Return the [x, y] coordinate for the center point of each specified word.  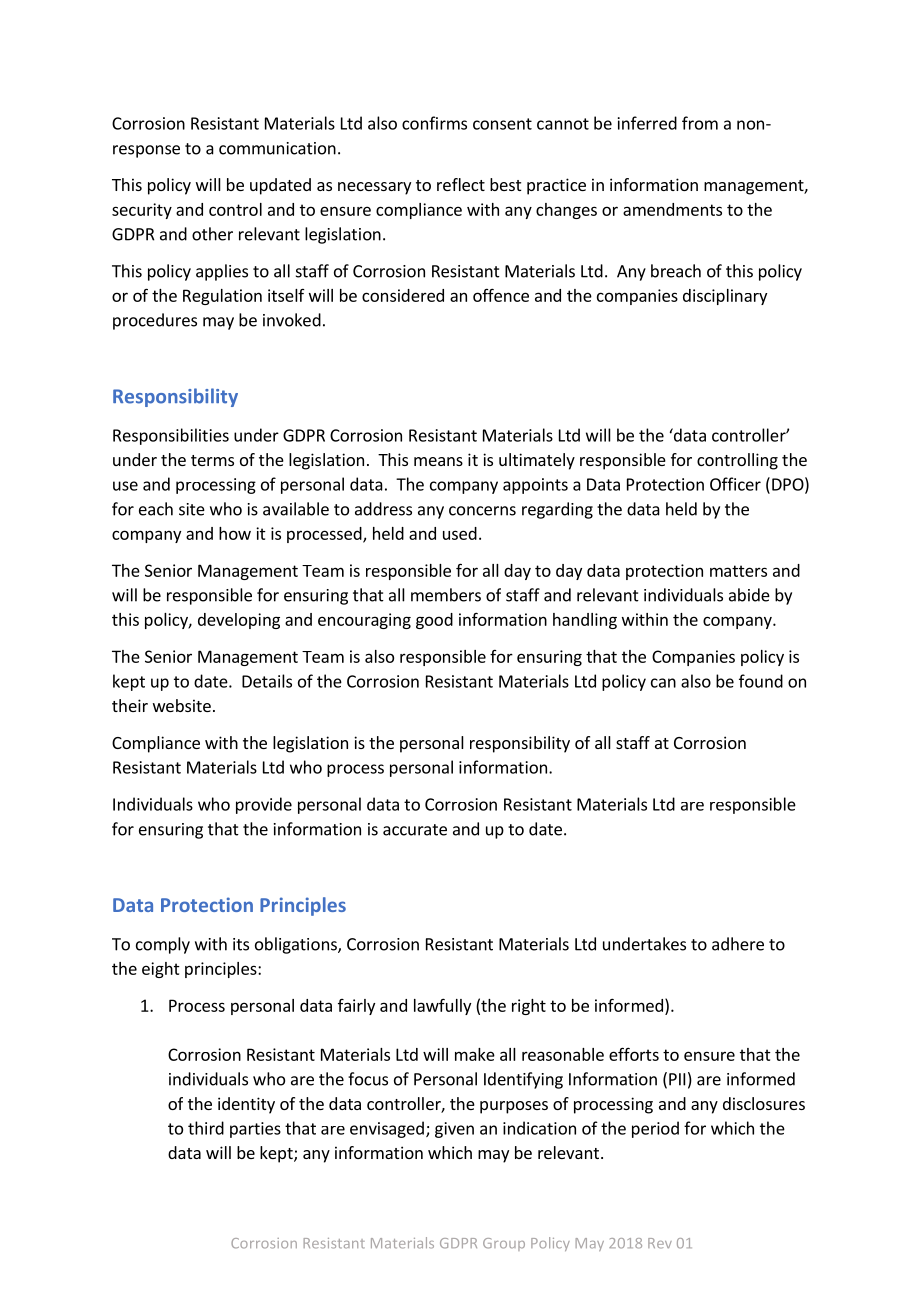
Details [267, 681]
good [434, 621]
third [206, 1128]
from [700, 123]
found [761, 681]
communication [277, 148]
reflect [461, 184]
